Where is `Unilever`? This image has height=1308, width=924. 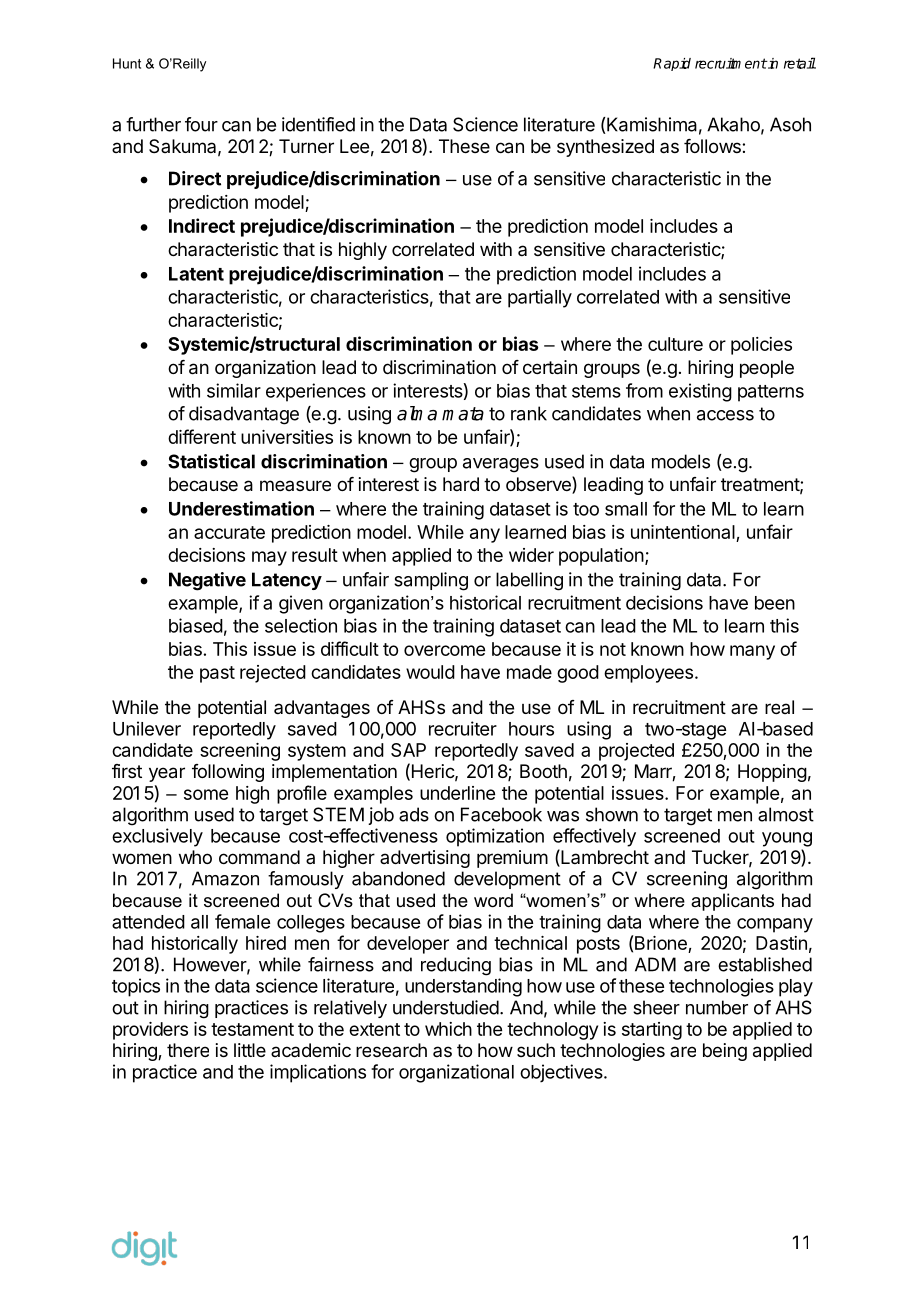
Unilever is located at coordinates (147, 728).
